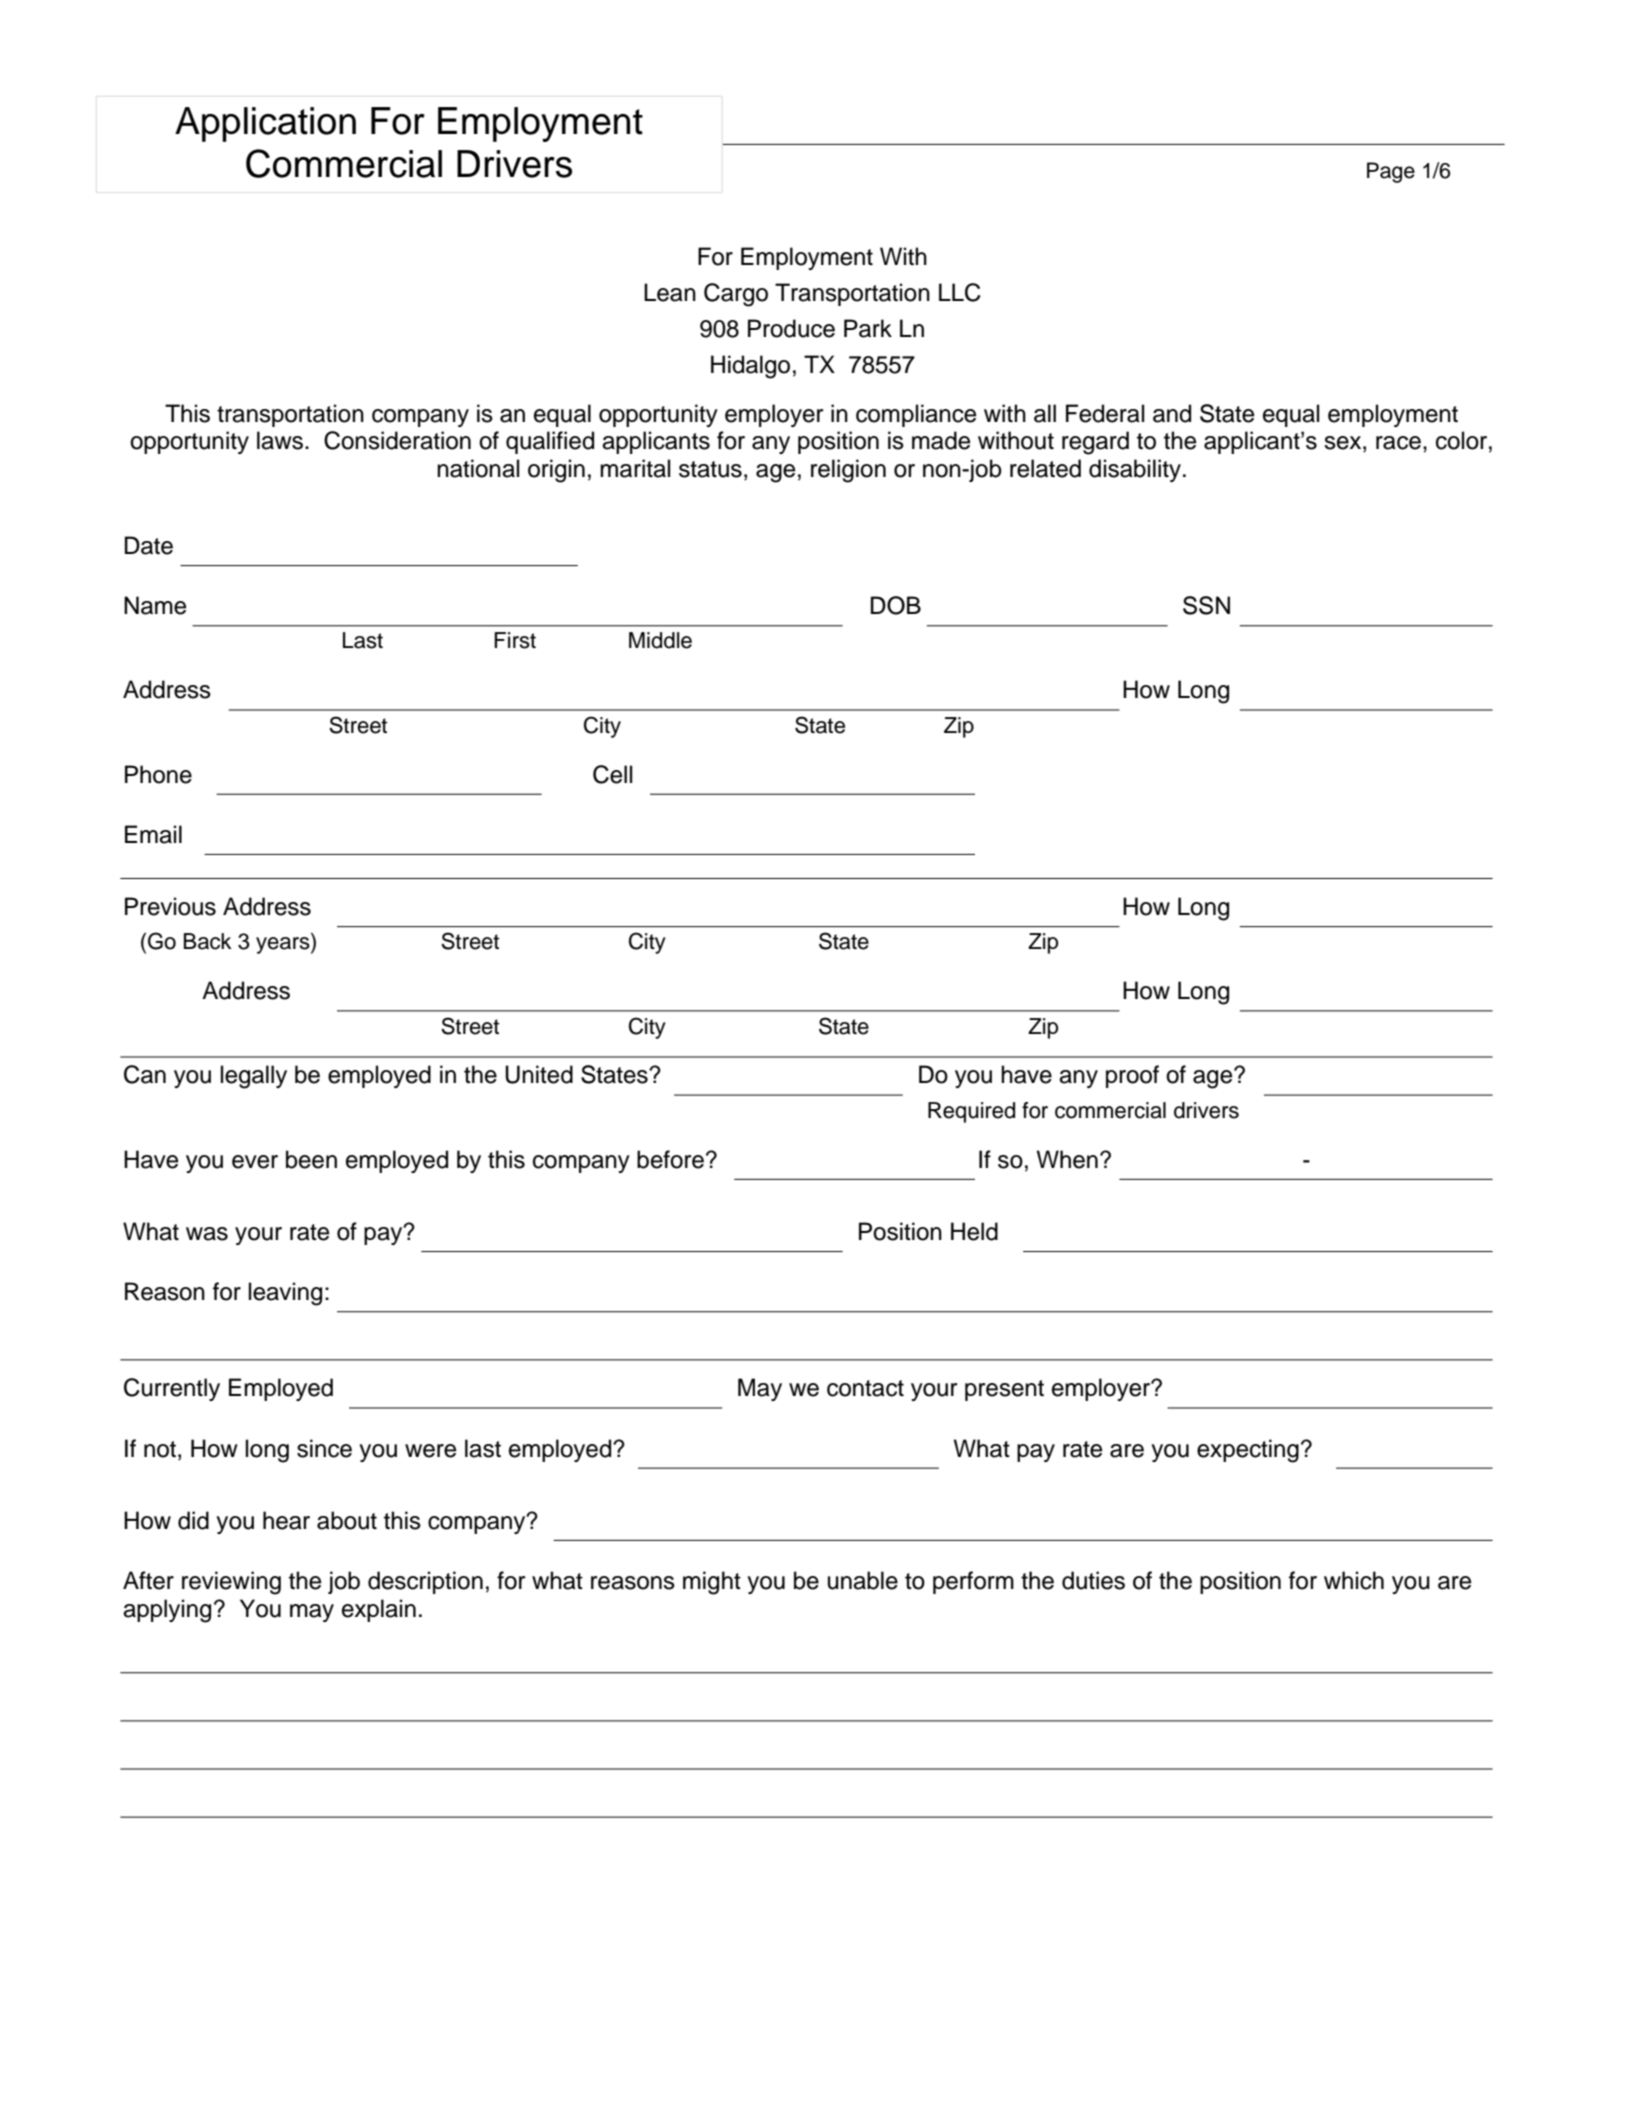 The height and width of the image is (2118, 1637). What do you see at coordinates (865, 1388) in the image?
I see `contact` at bounding box center [865, 1388].
